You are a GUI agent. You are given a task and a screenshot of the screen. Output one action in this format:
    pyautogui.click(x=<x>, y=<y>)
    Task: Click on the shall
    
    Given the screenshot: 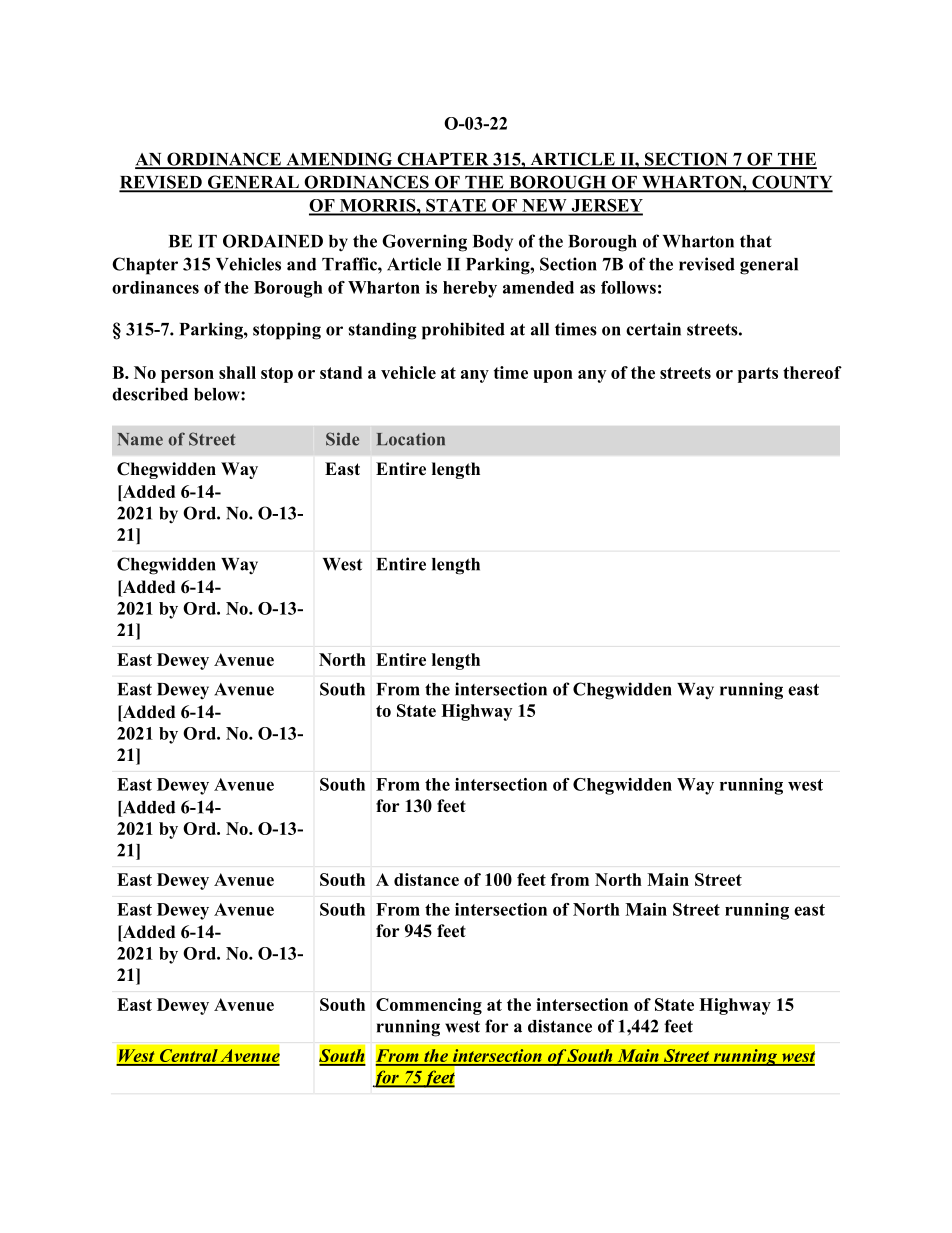 What is the action you would take?
    pyautogui.click(x=237, y=372)
